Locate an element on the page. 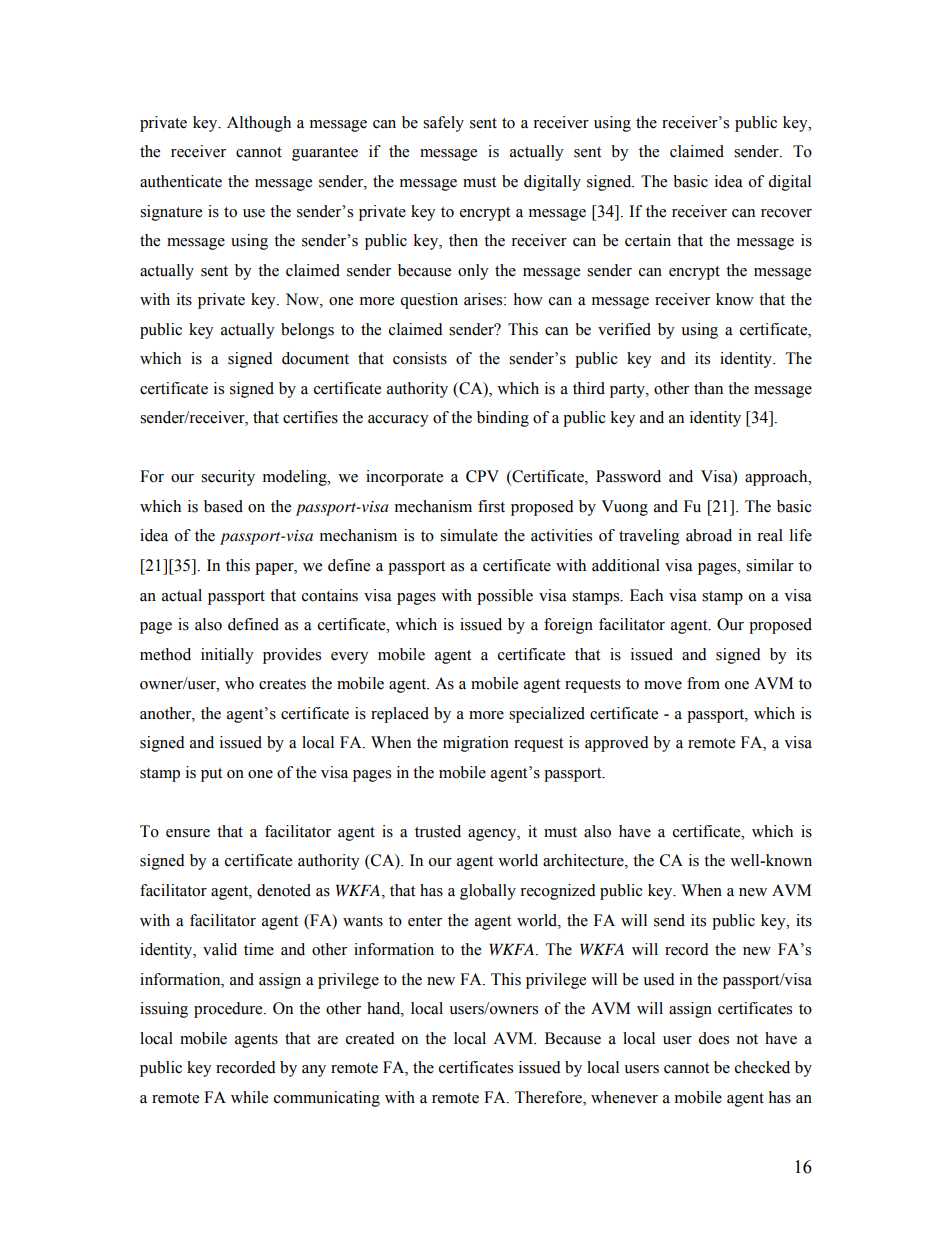  Although is located at coordinates (259, 124).
